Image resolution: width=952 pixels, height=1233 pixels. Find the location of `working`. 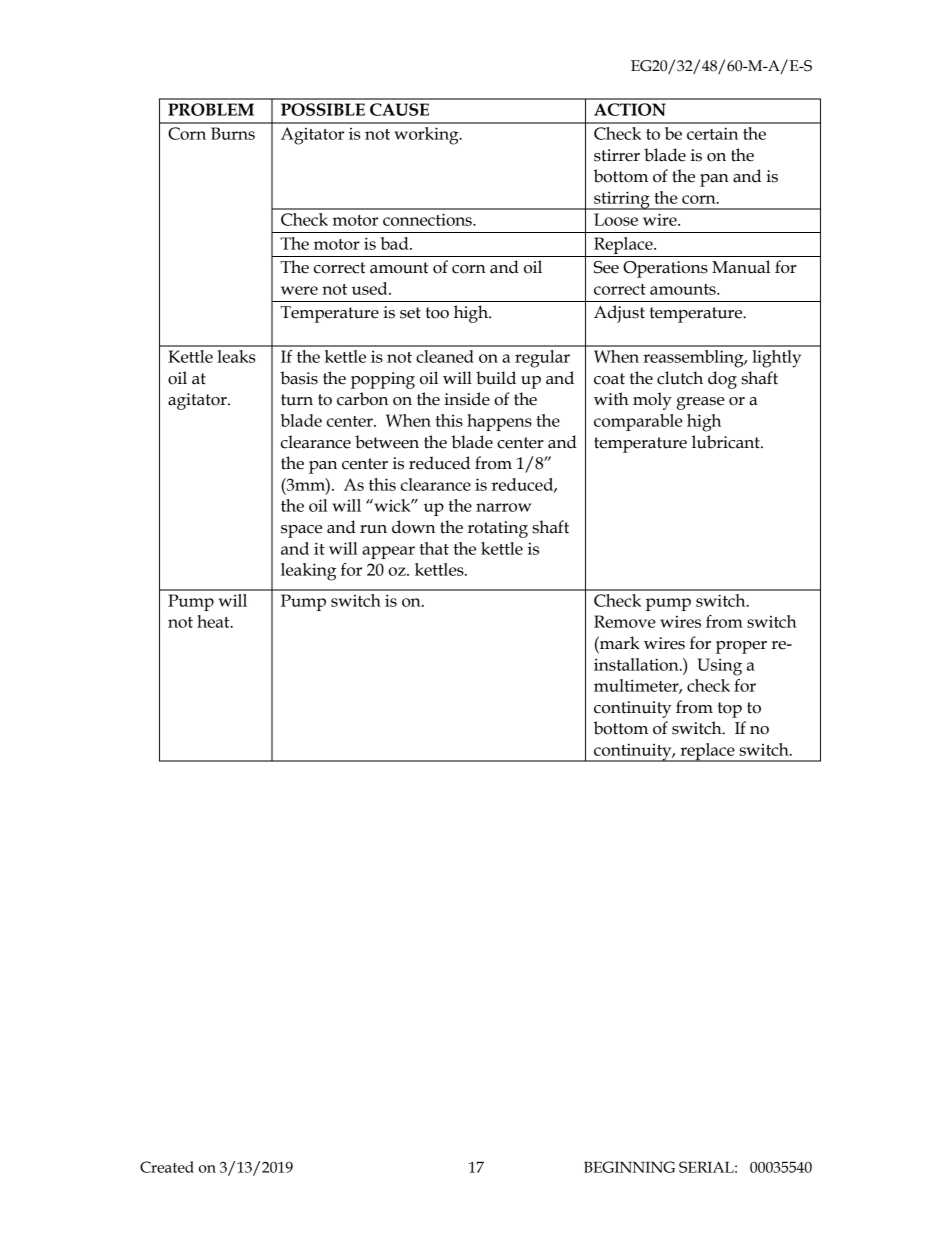

working is located at coordinates (427, 136).
